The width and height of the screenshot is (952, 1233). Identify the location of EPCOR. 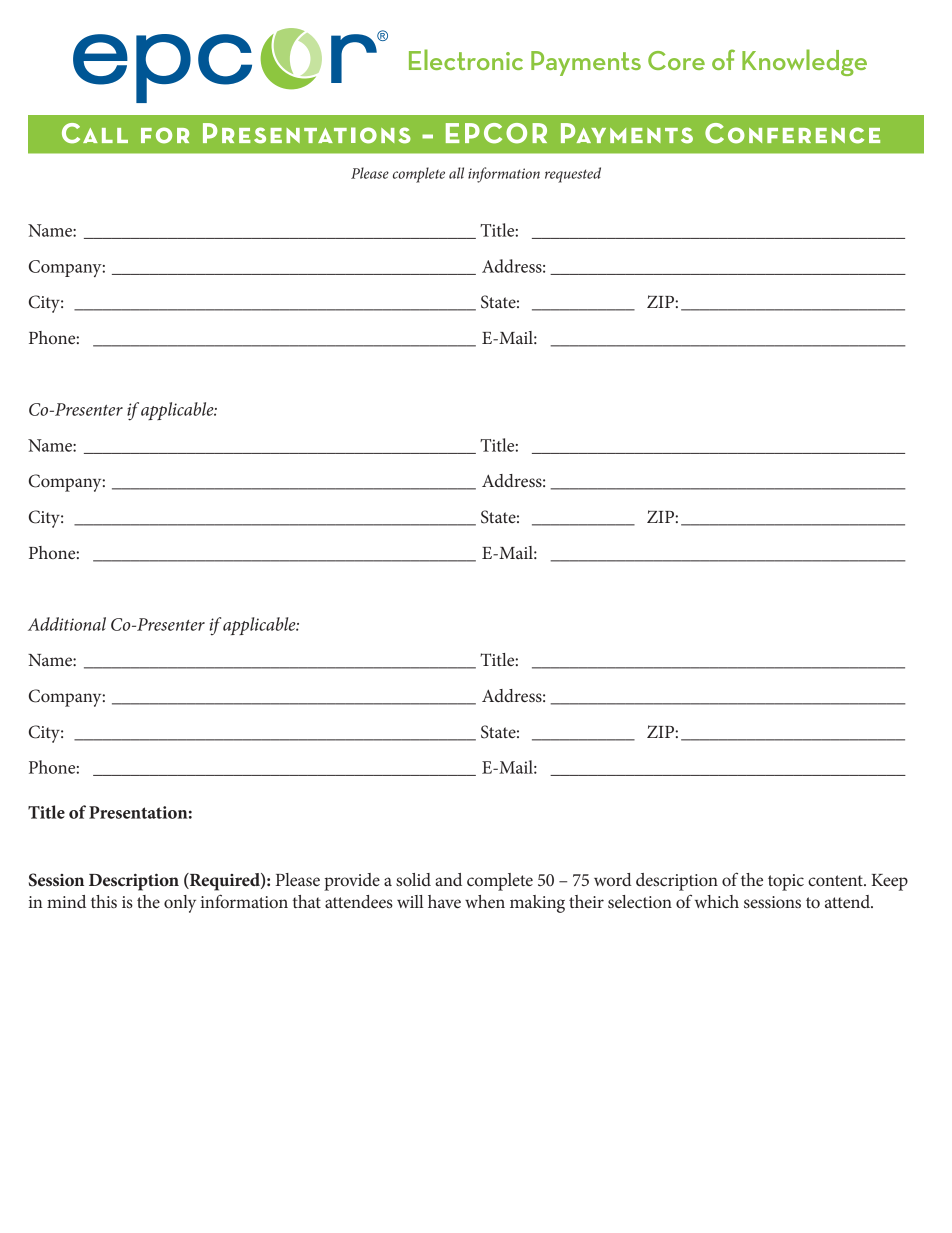
(496, 133).
